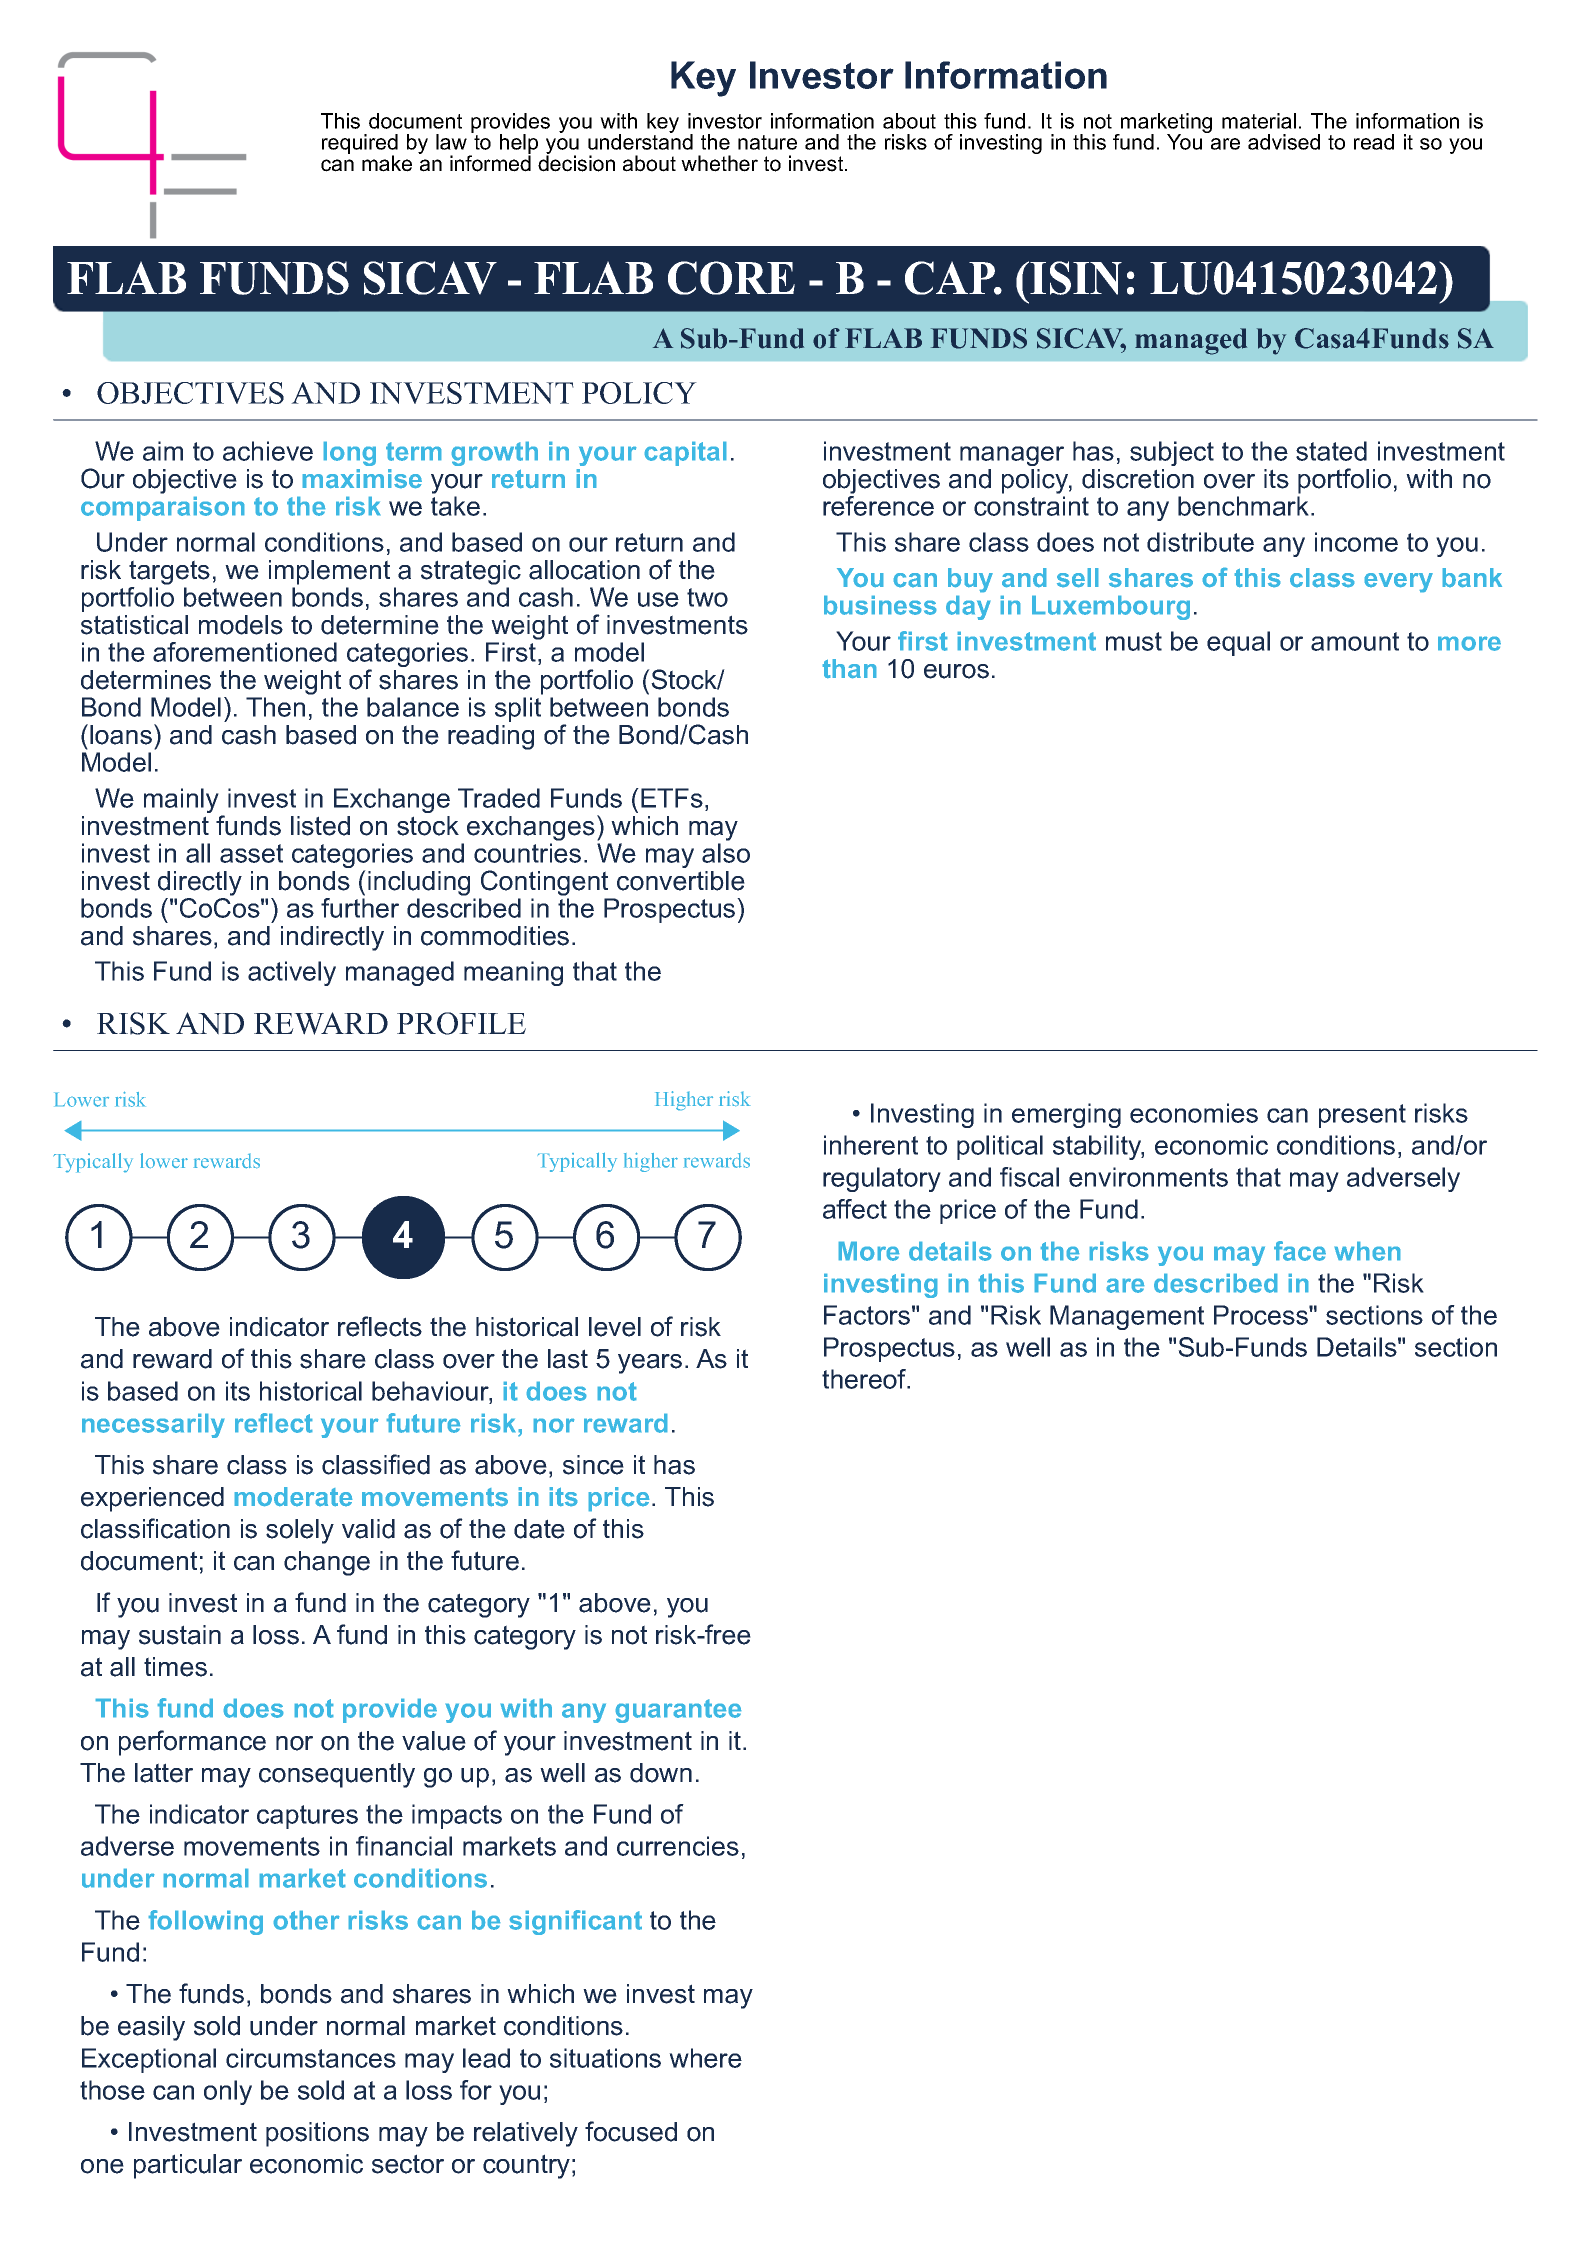 The width and height of the screenshot is (1590, 2250). What do you see at coordinates (329, 572) in the screenshot?
I see `implement` at bounding box center [329, 572].
